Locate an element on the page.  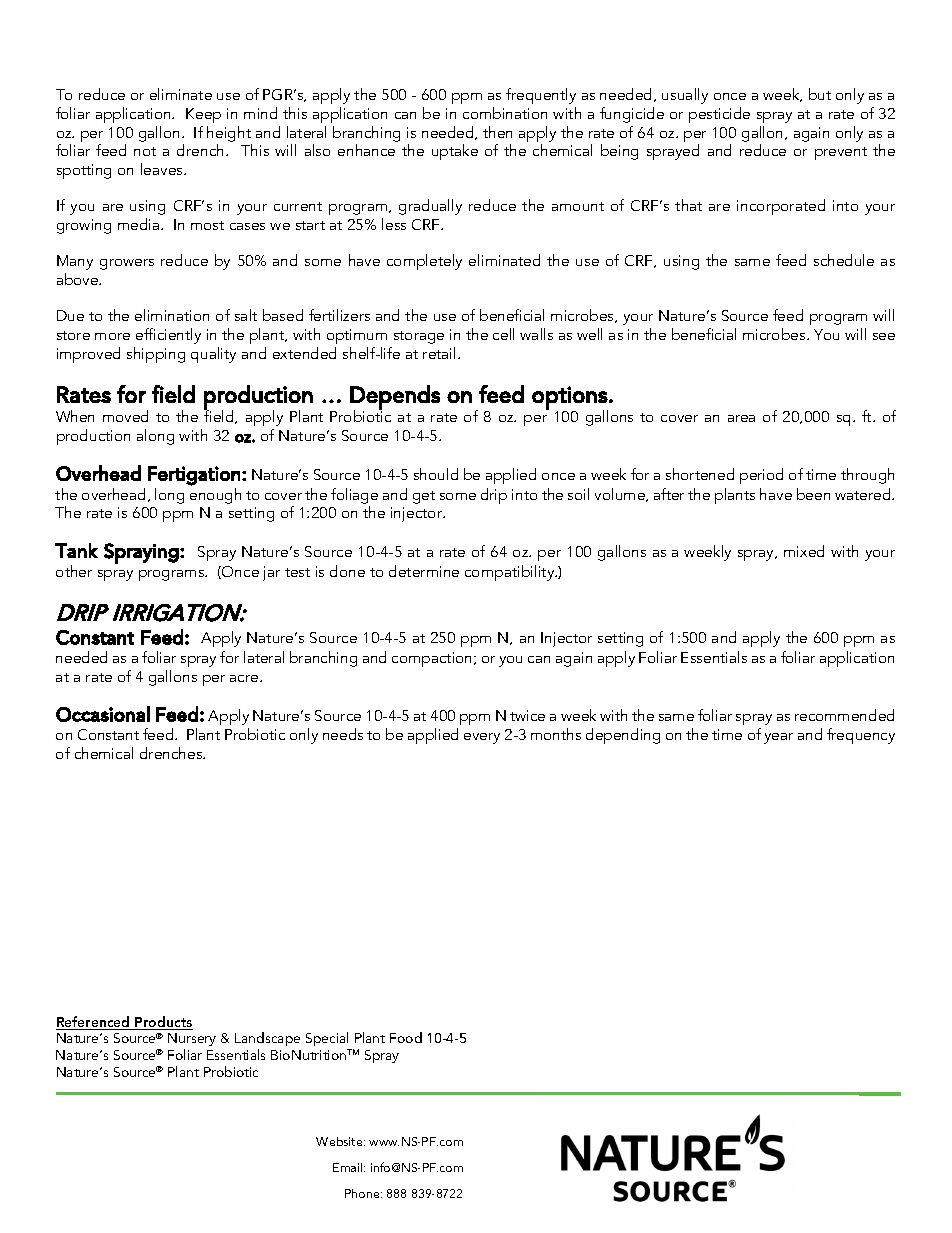
Phone is located at coordinates (363, 1193).
